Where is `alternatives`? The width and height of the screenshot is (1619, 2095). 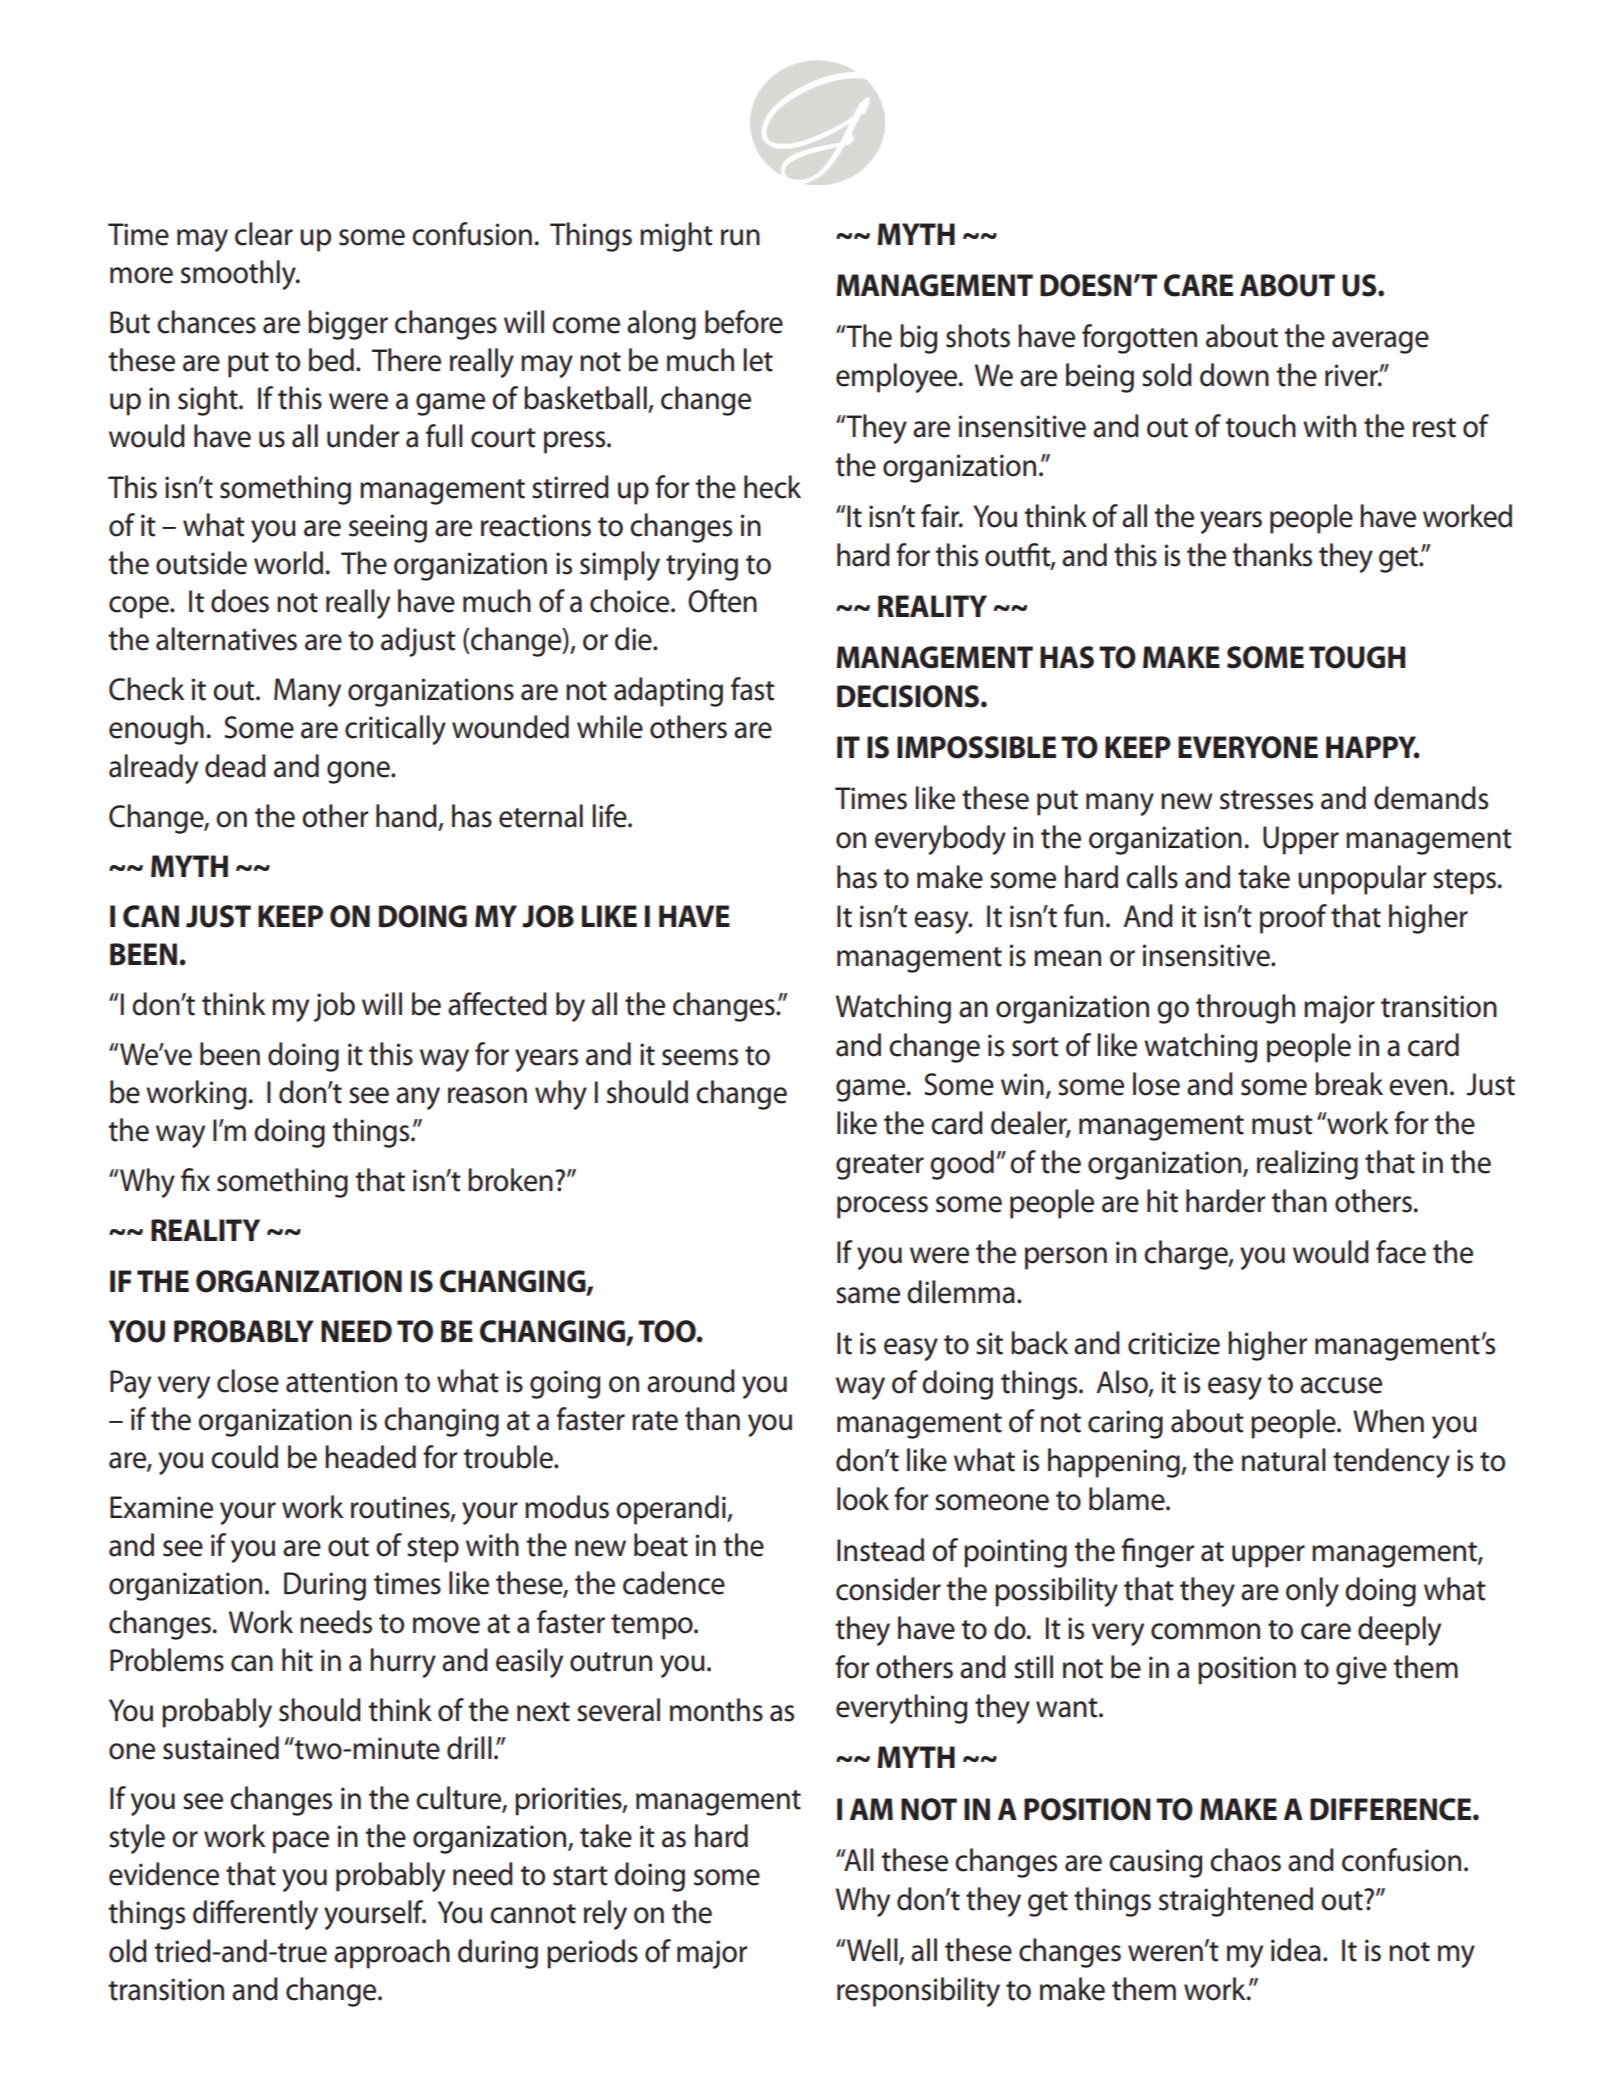 alternatives is located at coordinates (226, 639).
